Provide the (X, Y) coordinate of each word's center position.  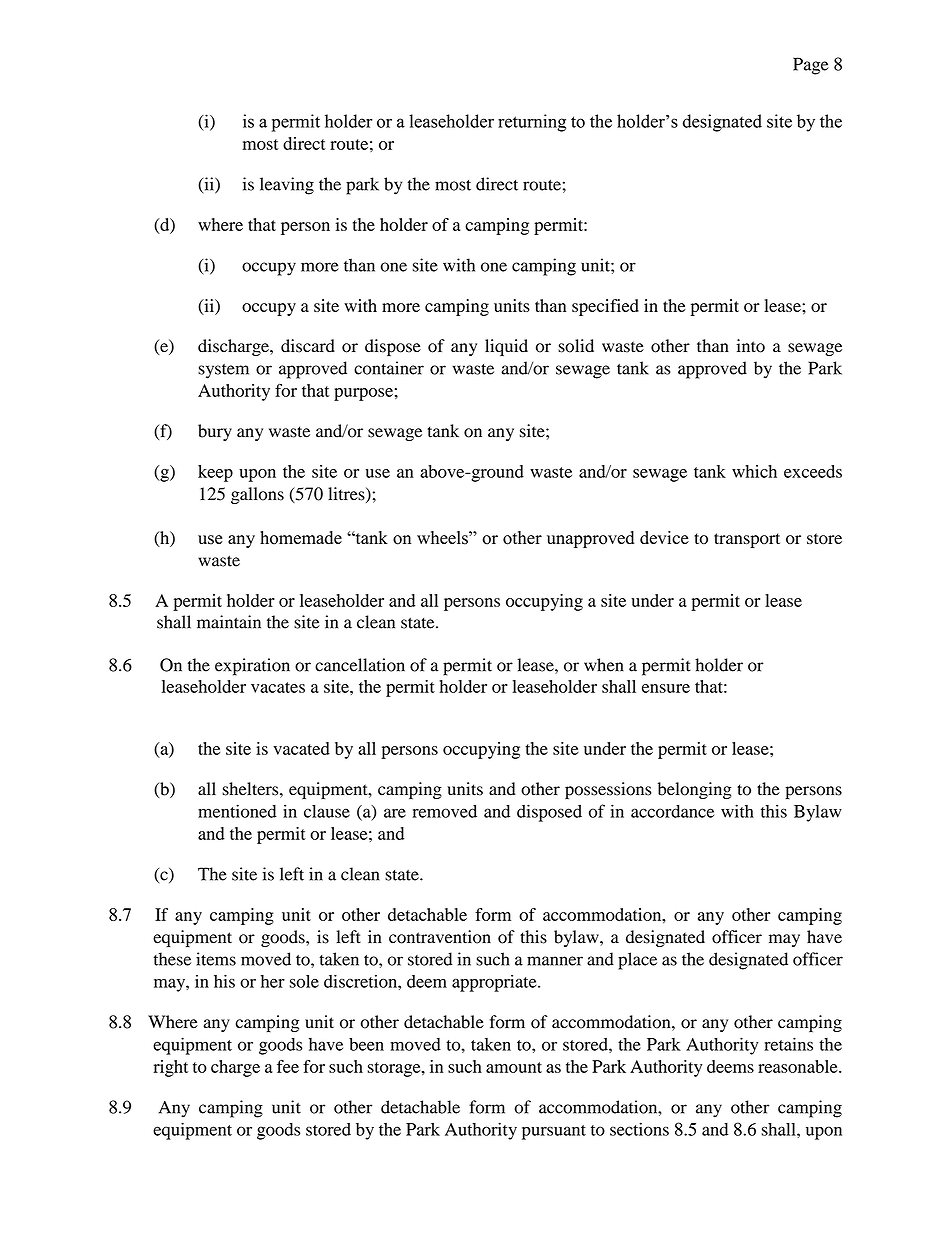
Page (811, 66)
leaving (287, 186)
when (604, 665)
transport (747, 540)
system (223, 371)
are (395, 813)
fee (288, 1066)
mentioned (237, 811)
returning (532, 123)
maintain (229, 622)
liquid (506, 347)
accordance (672, 811)
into (751, 346)
